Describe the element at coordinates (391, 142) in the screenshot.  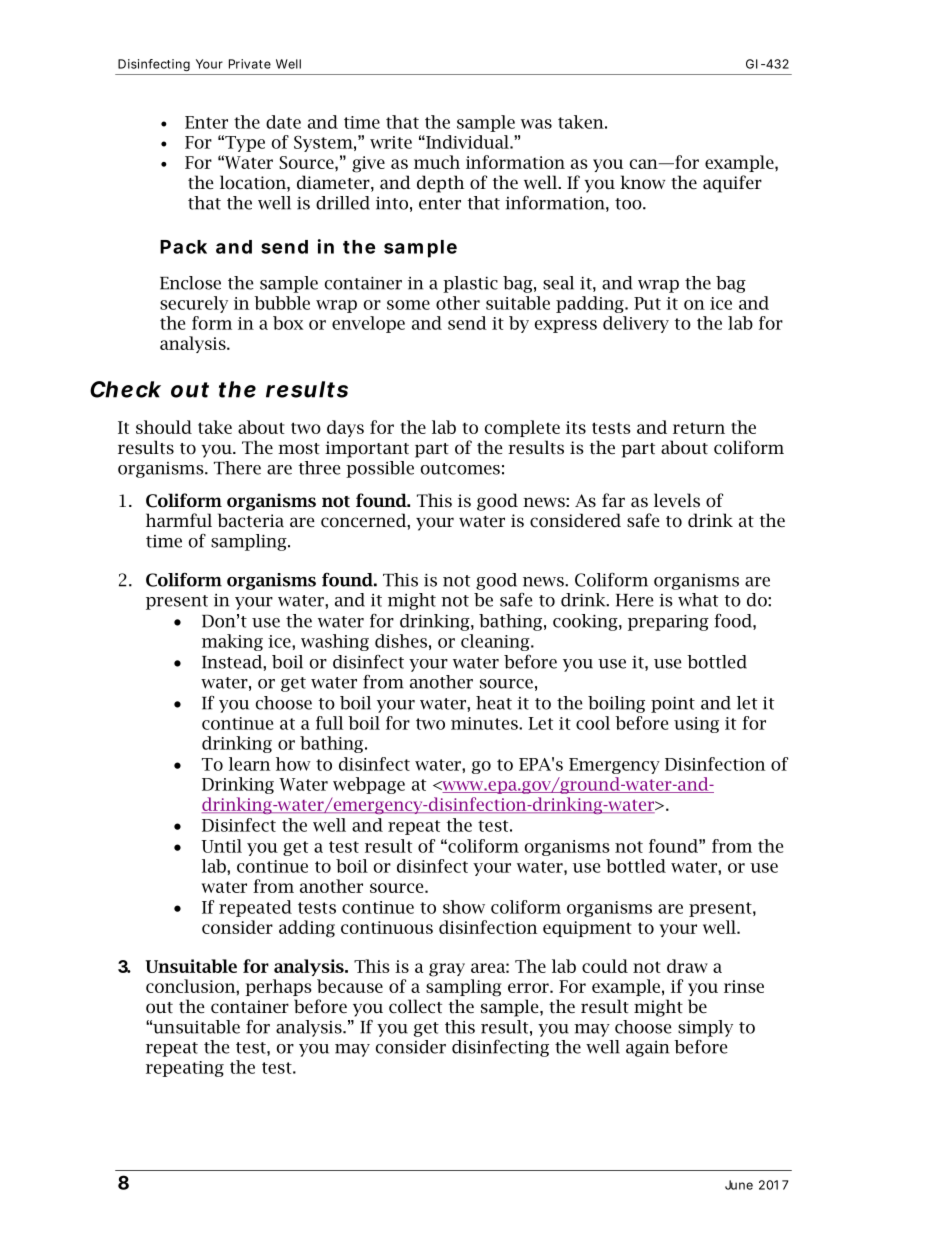
I see `write` at that location.
